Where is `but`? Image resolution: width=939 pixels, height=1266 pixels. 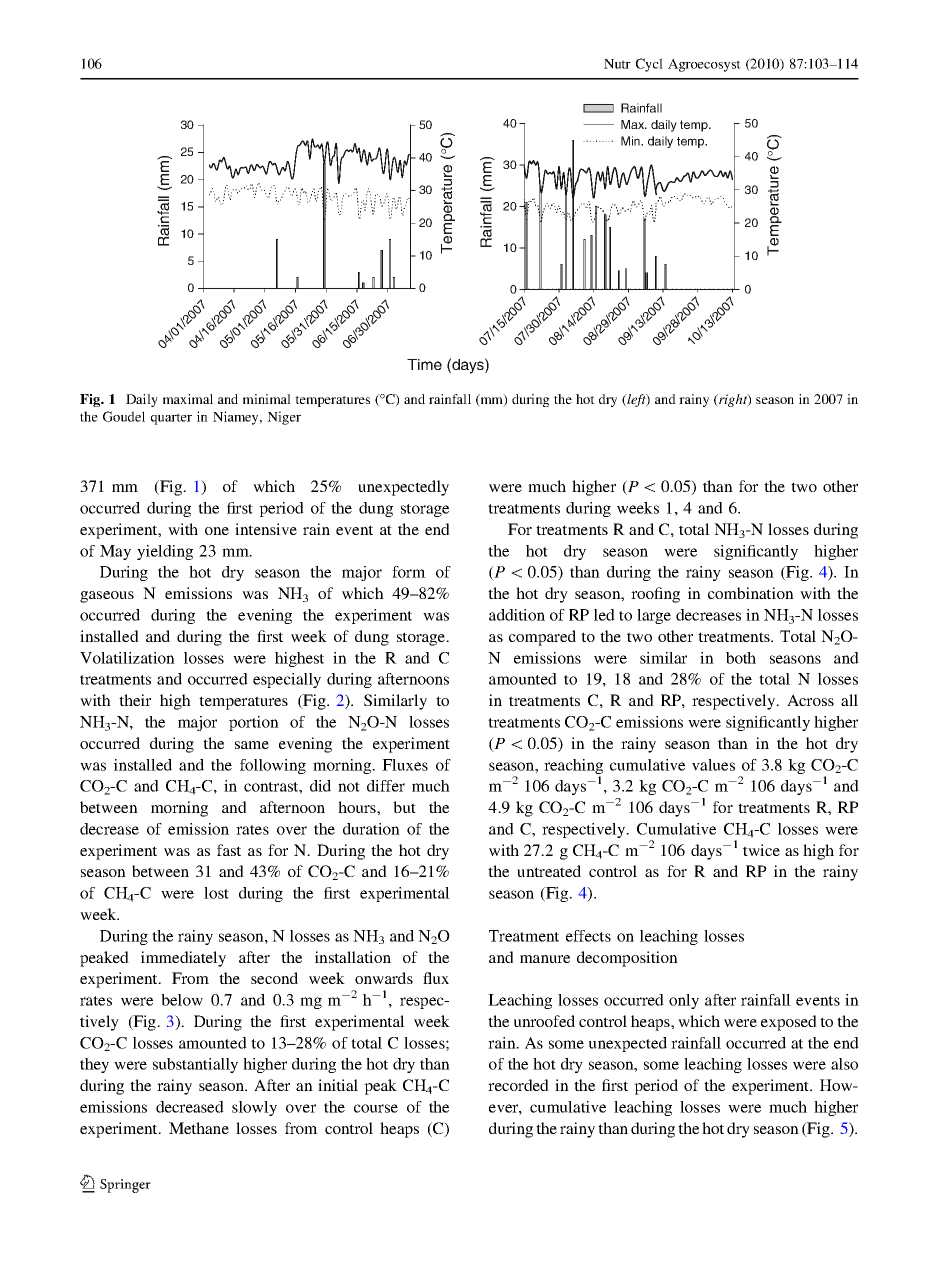
but is located at coordinates (404, 807).
